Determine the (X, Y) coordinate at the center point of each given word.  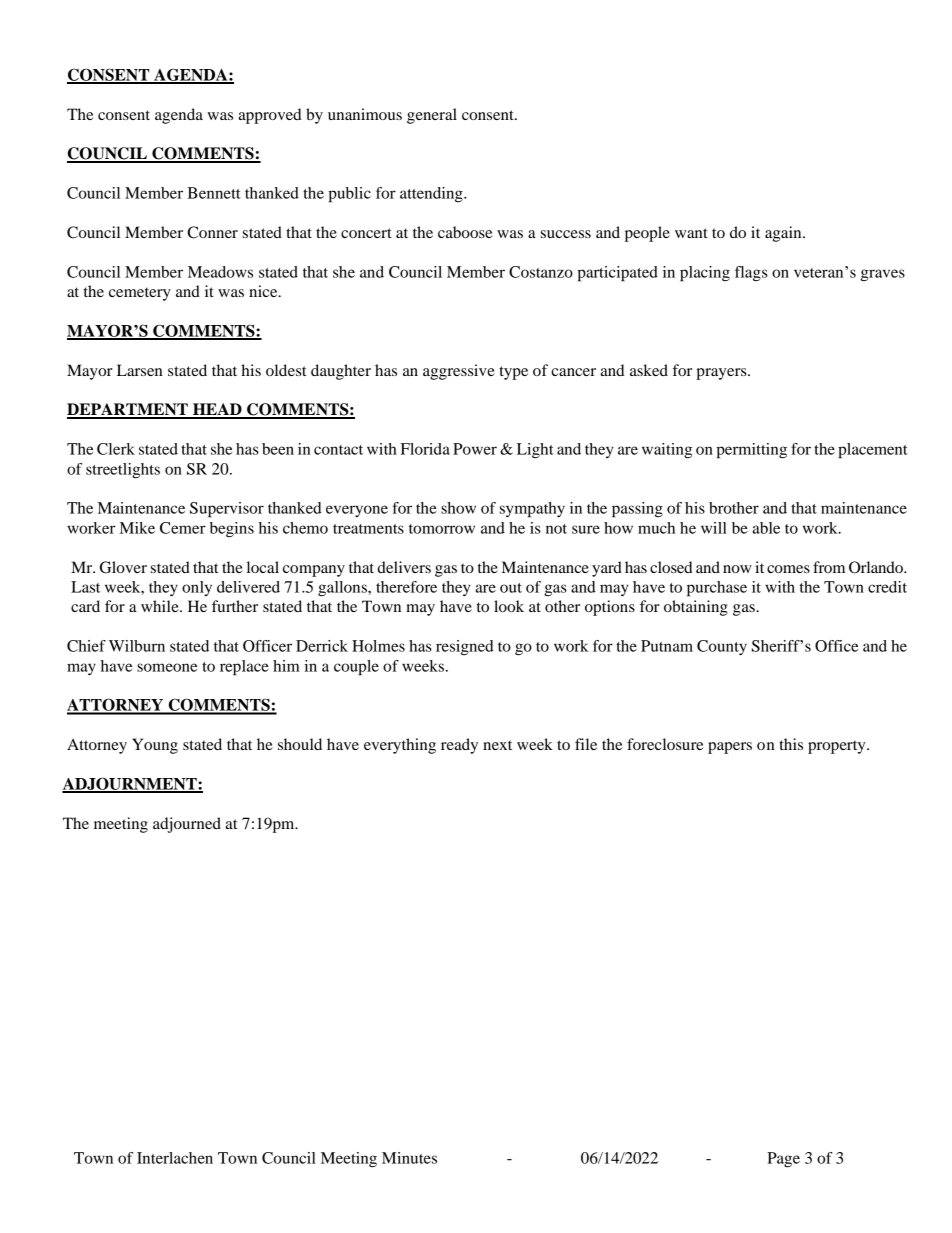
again (784, 234)
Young (155, 746)
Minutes (409, 1158)
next (497, 745)
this (791, 744)
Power (475, 449)
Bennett (214, 193)
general (432, 116)
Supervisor (227, 510)
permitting (751, 451)
